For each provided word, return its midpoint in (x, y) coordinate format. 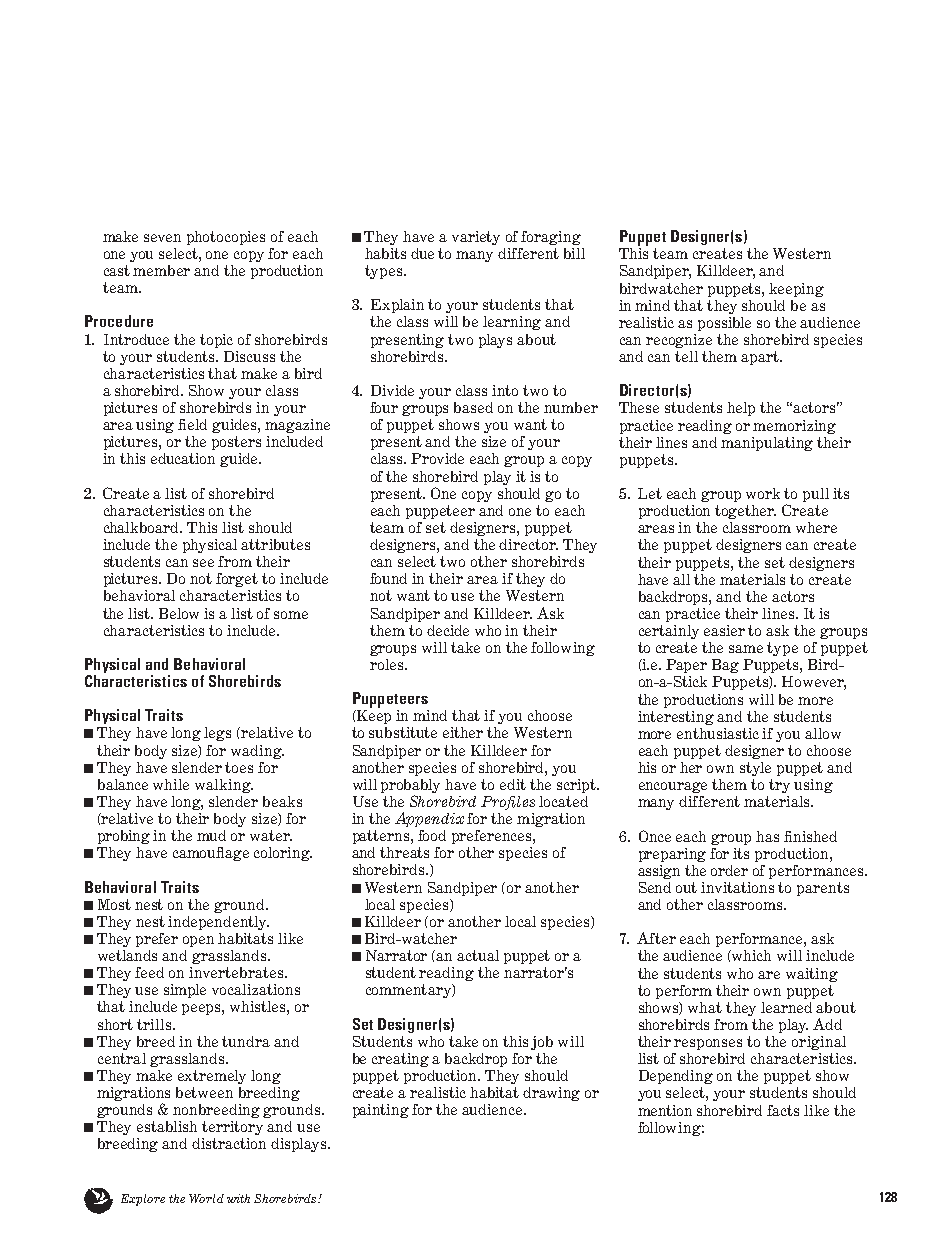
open (198, 941)
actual (478, 955)
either (463, 732)
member (161, 270)
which (750, 955)
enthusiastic (718, 733)
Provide (437, 458)
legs (217, 734)
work (763, 493)
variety (476, 238)
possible (724, 324)
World (206, 1198)
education (183, 458)
